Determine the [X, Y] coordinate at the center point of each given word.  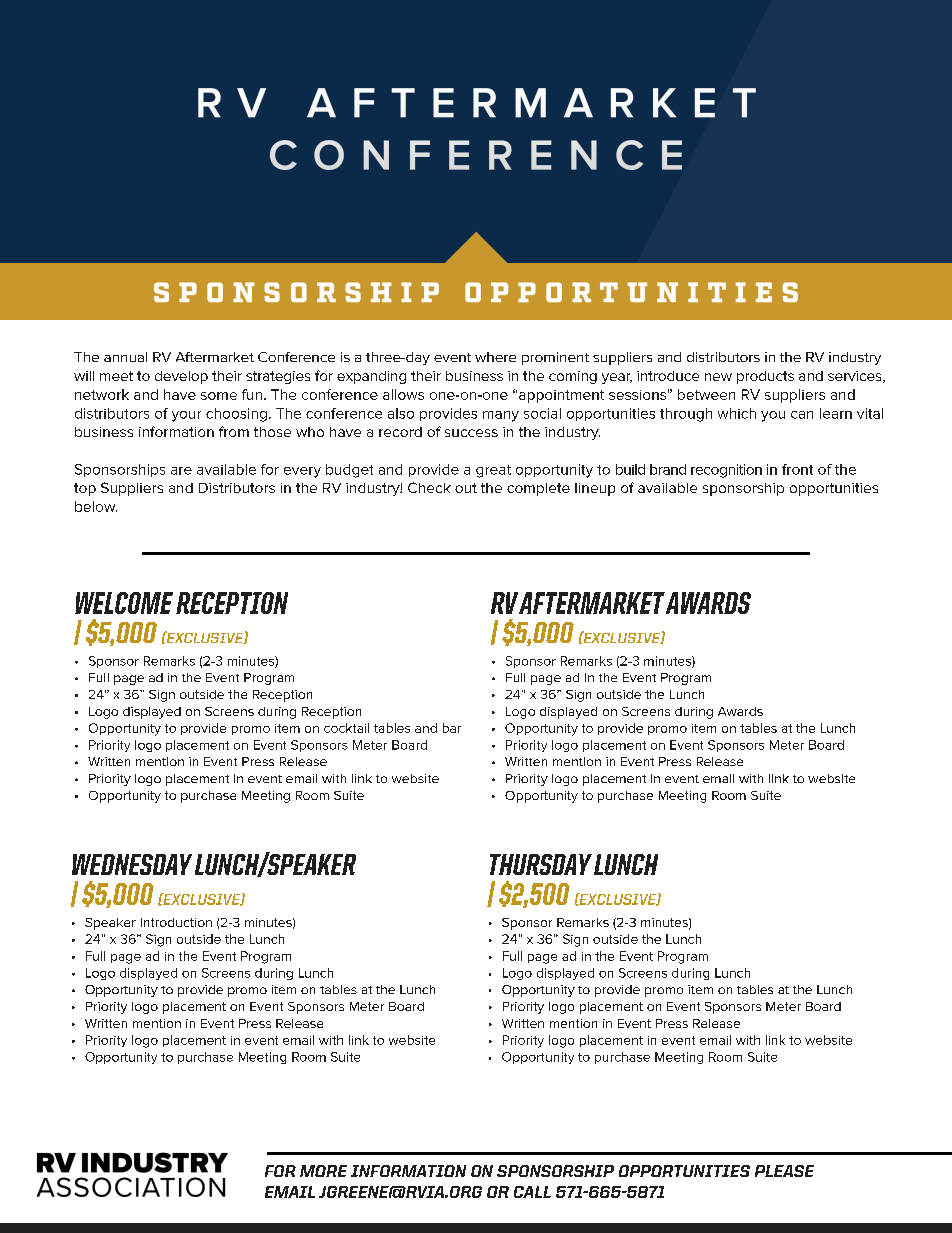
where [495, 357]
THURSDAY [541, 864]
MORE [323, 1171]
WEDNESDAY [132, 864]
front [797, 469]
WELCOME [124, 603]
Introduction [176, 922]
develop [181, 377]
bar [452, 728]
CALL [532, 1192]
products [765, 377]
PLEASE [784, 1171]
